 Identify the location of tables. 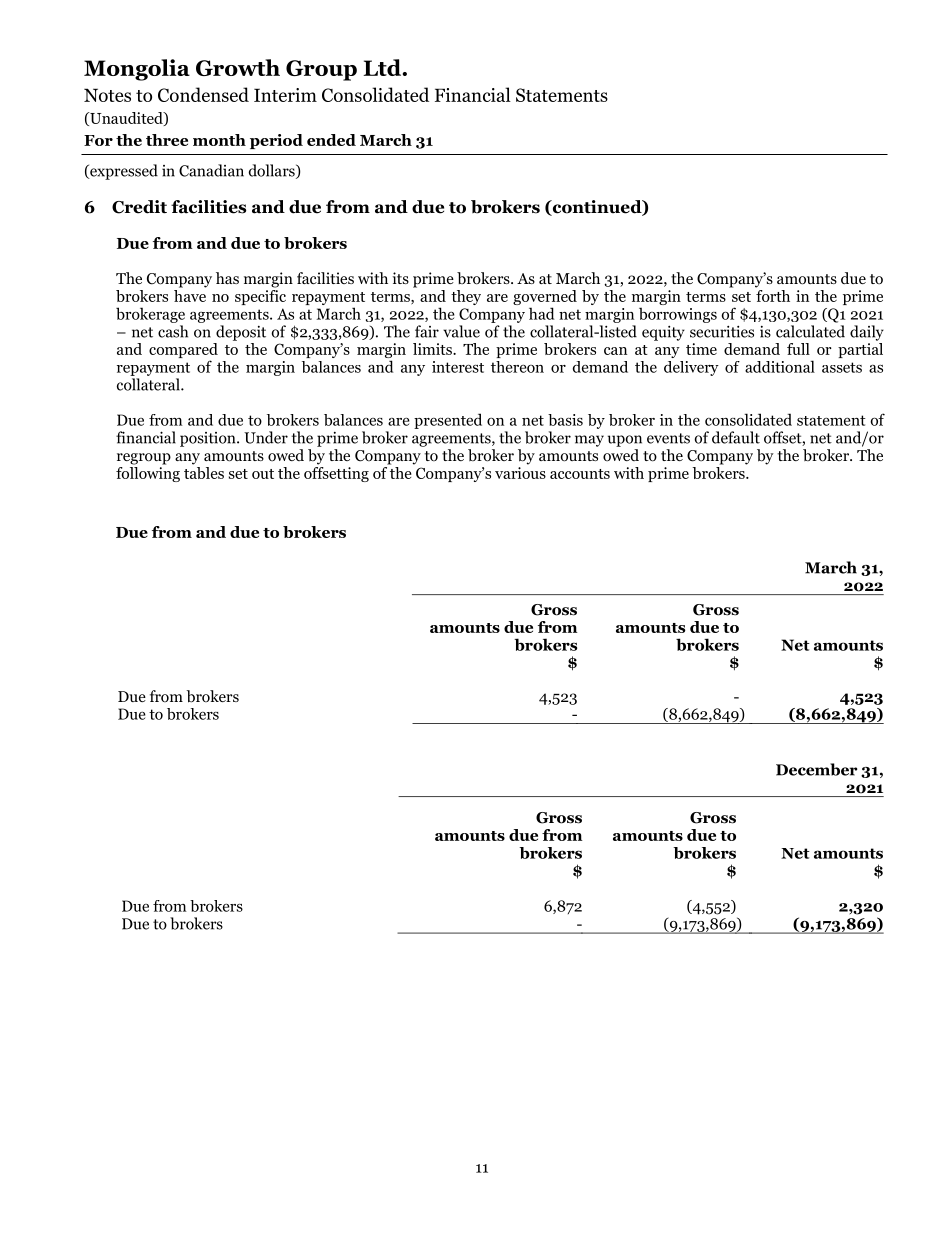
(204, 471).
